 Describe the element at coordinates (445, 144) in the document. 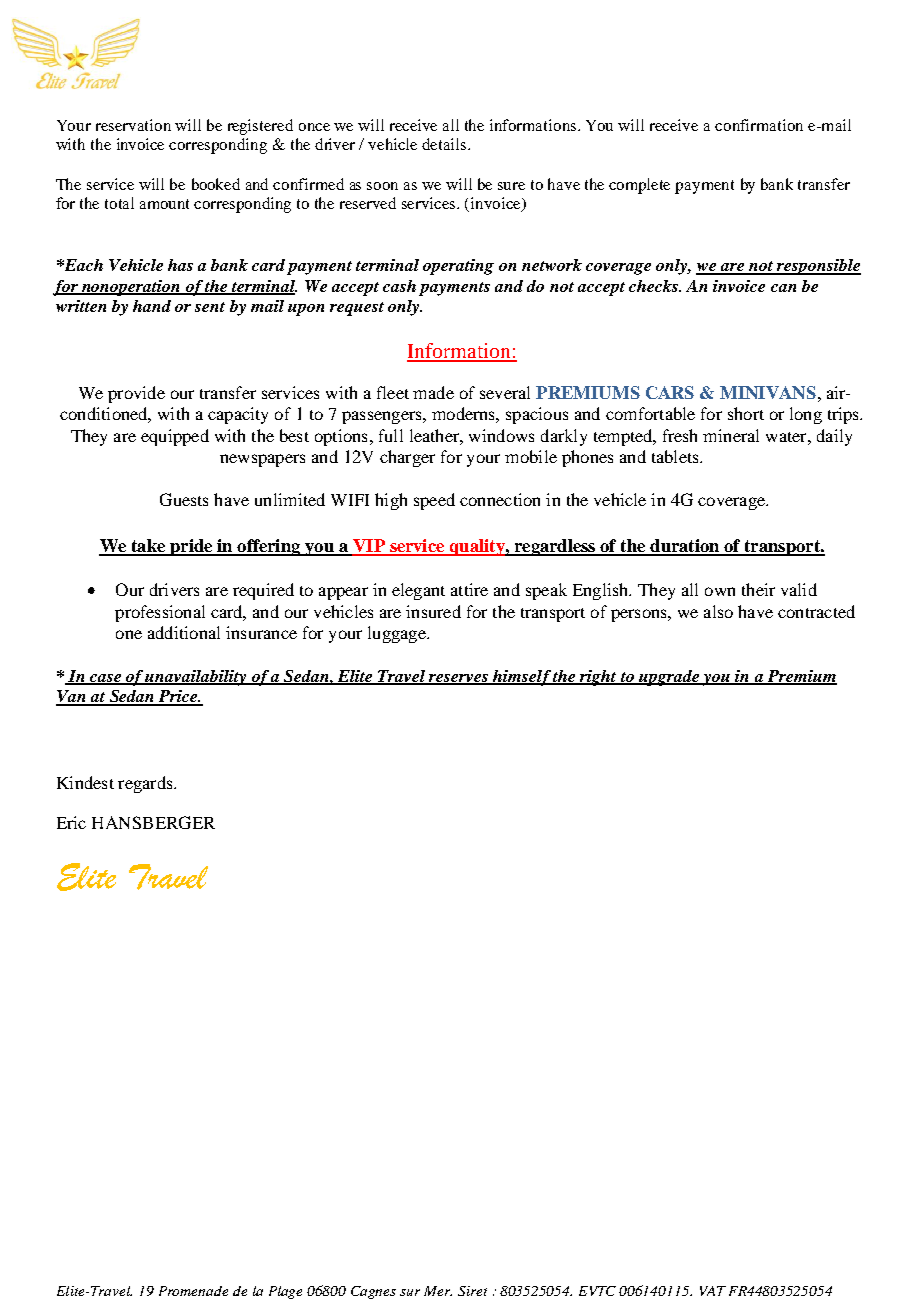

I see `details` at that location.
